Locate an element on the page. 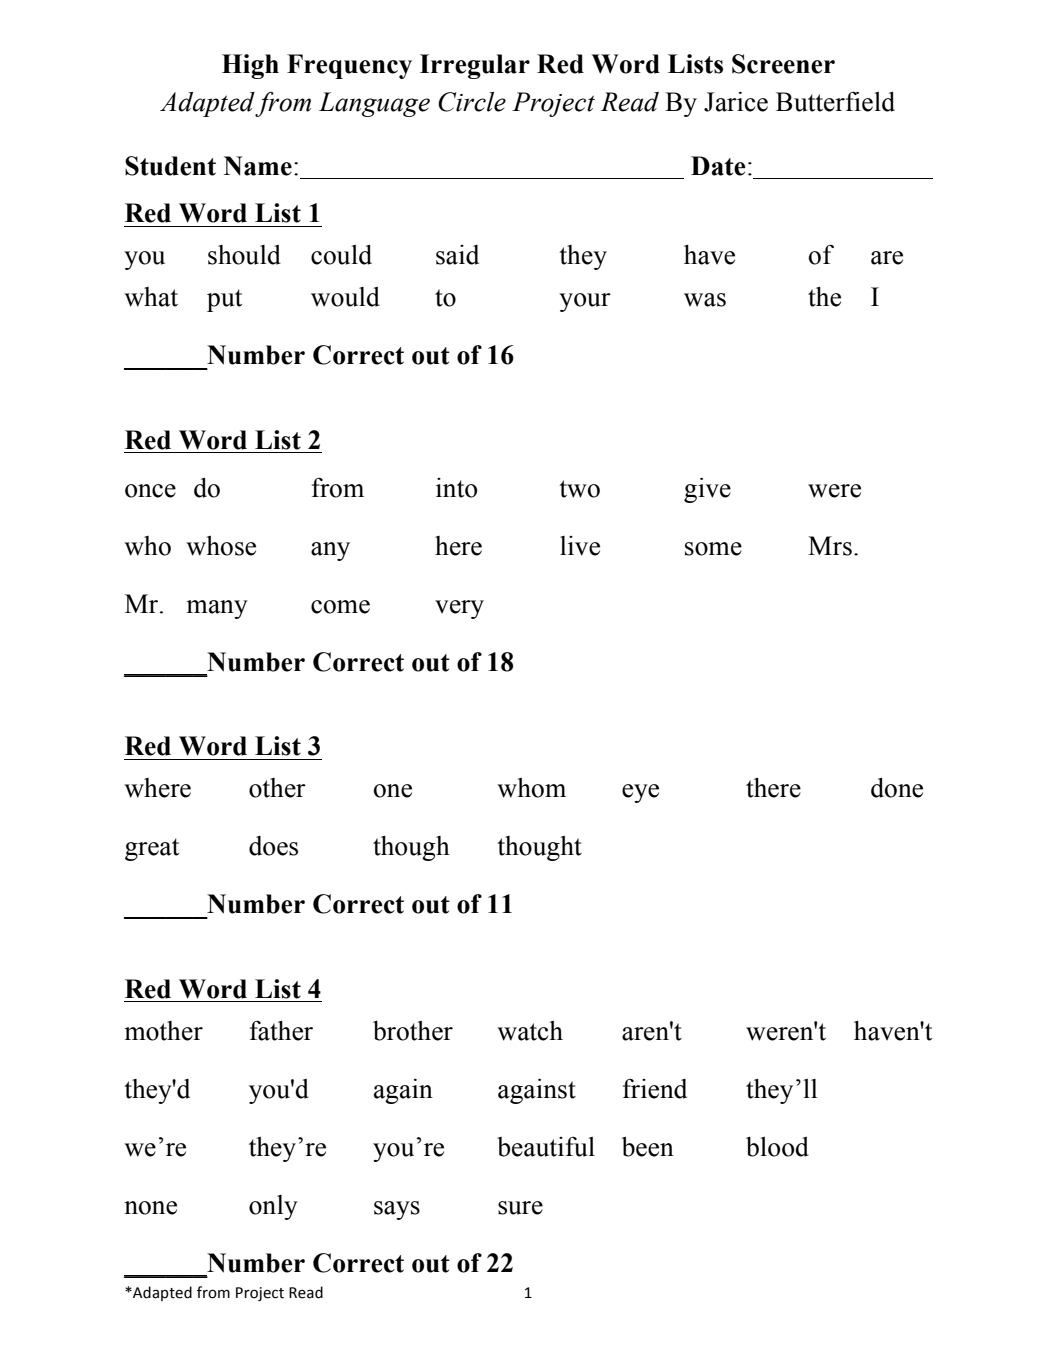  sure is located at coordinates (520, 1208).
